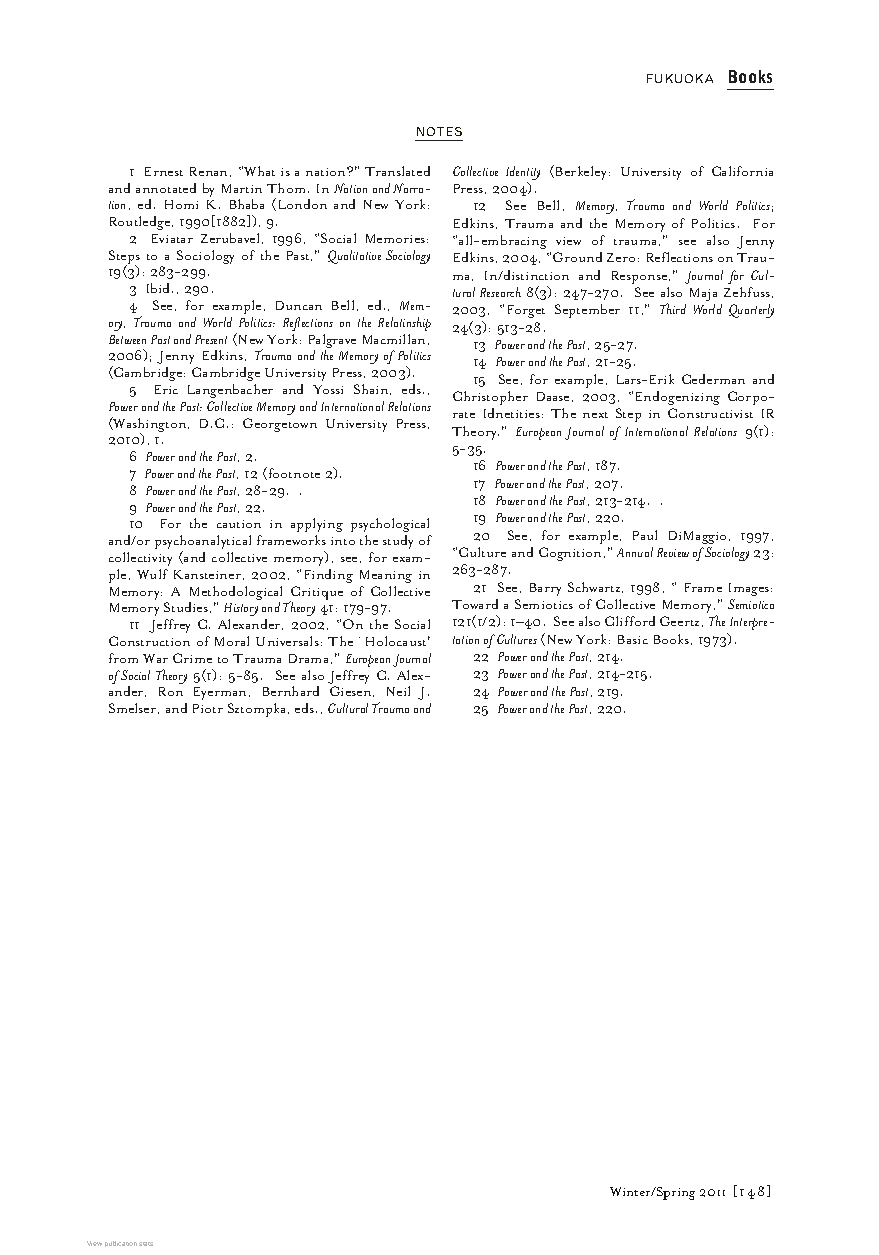 This image has height=1255, width=879. Describe the element at coordinates (439, 131) in the image. I see `NOTES` at that location.
